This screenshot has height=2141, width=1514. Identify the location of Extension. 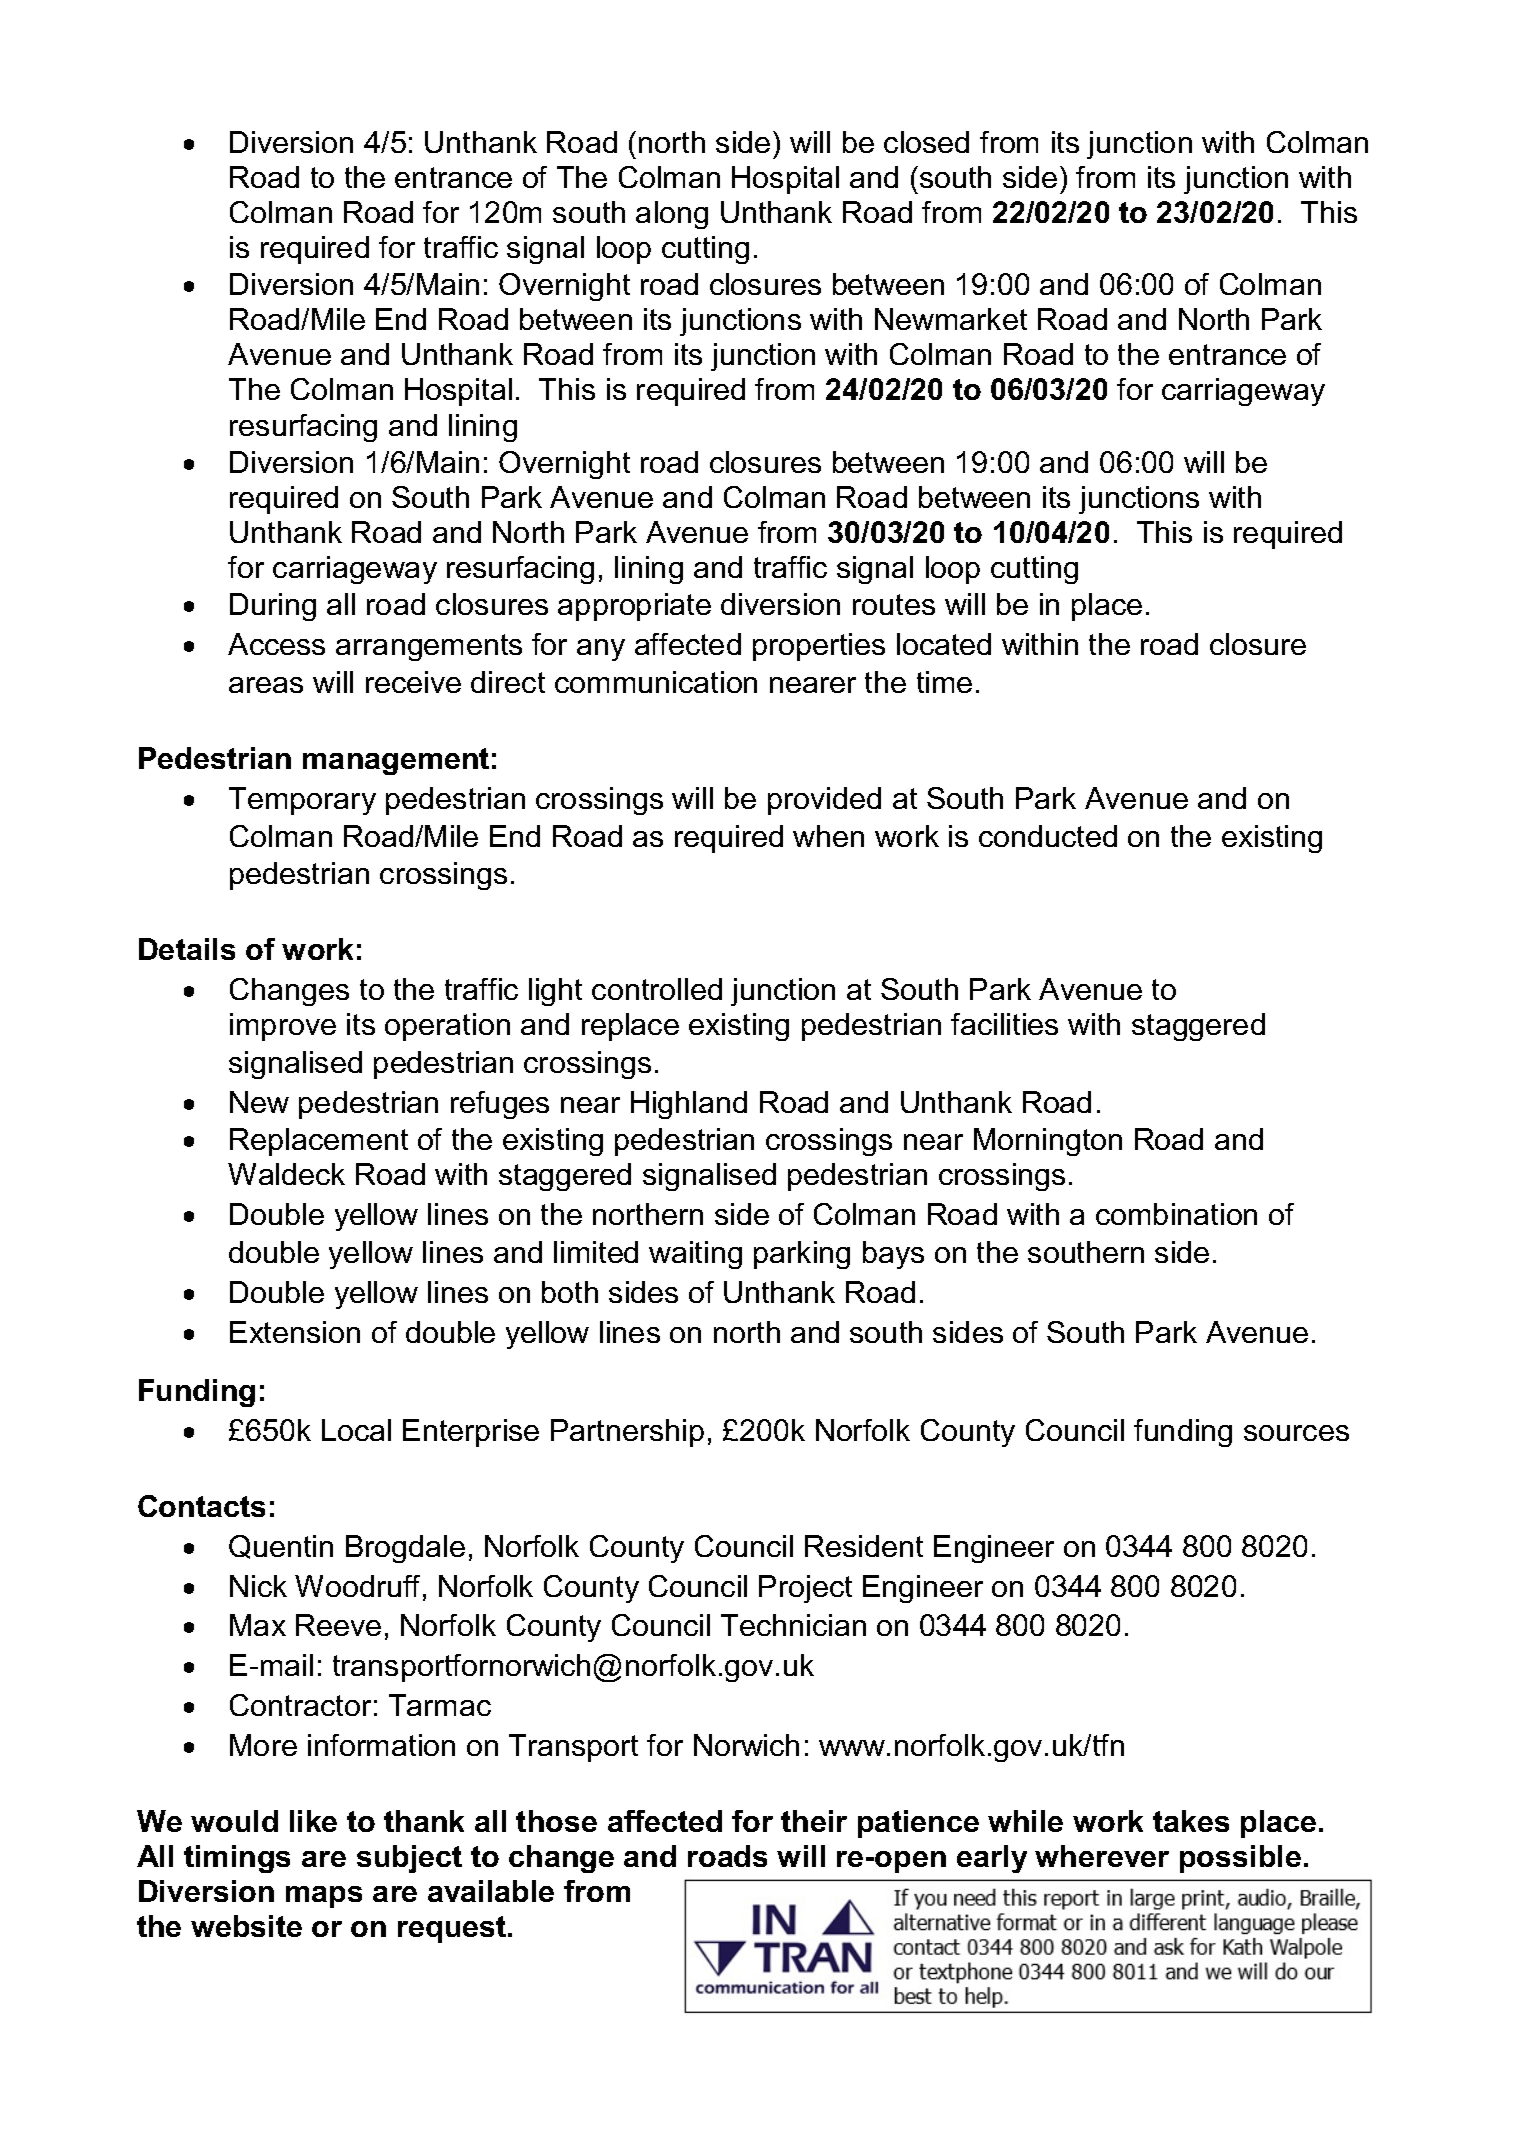
(295, 1332).
